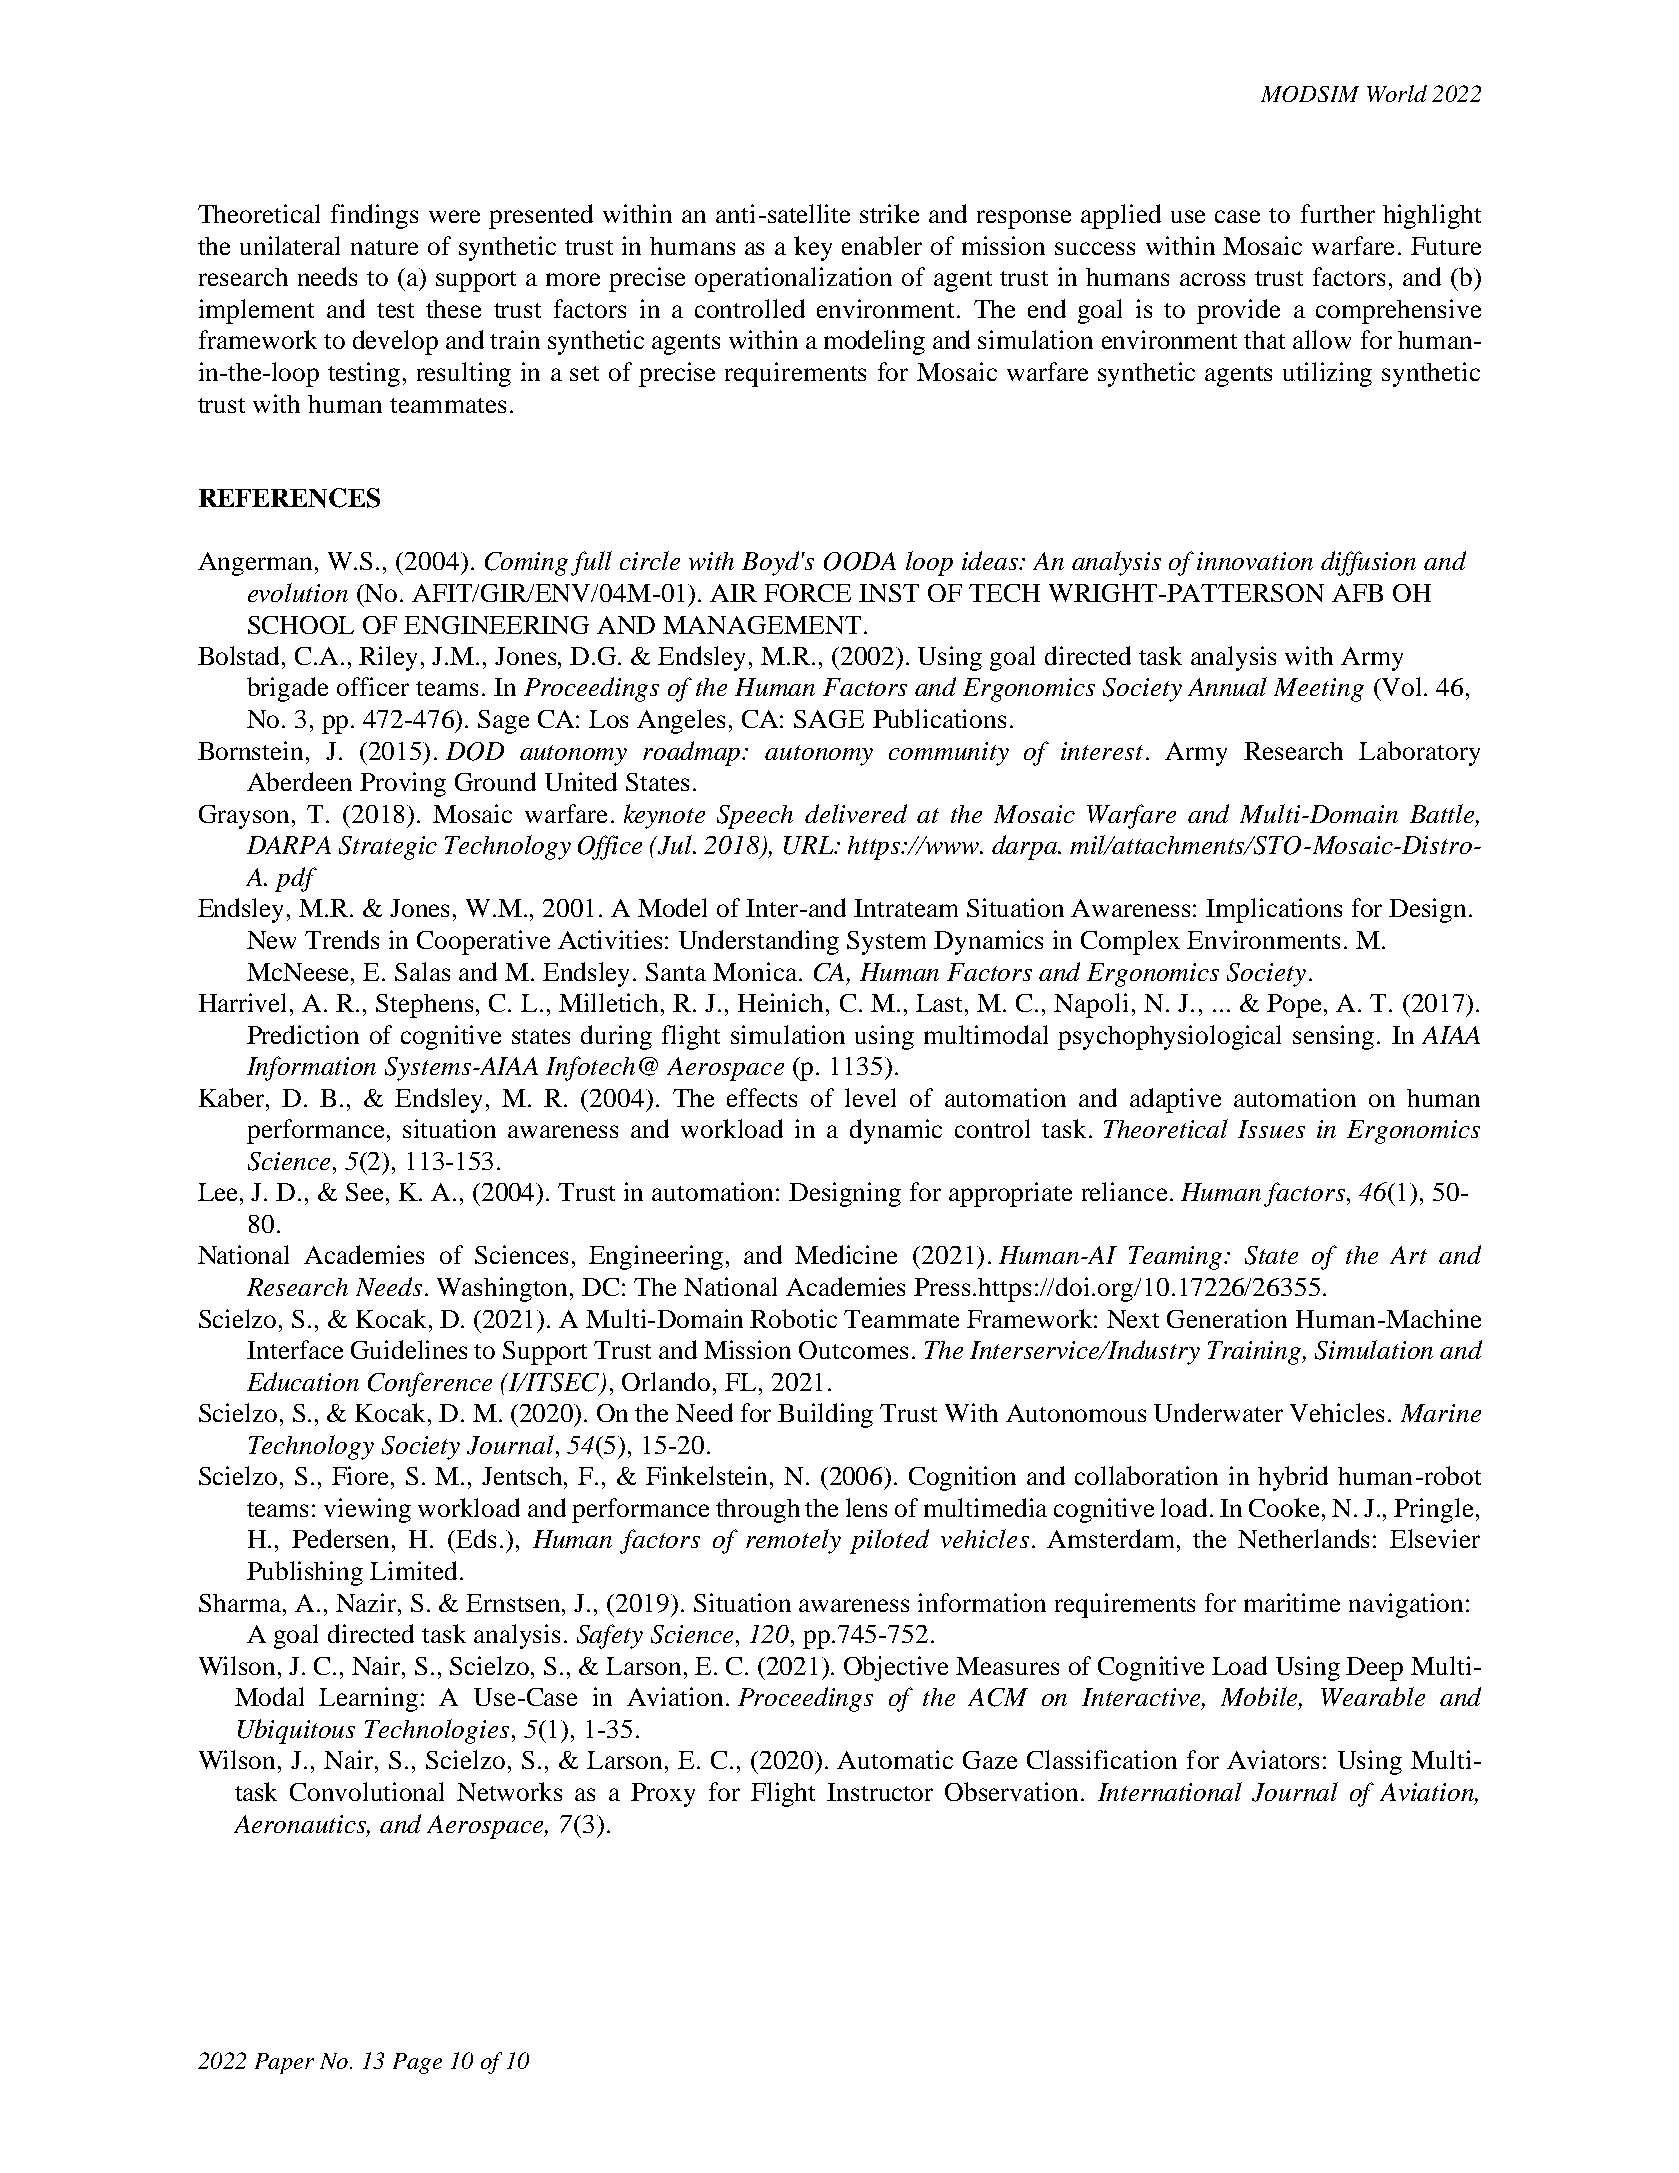 The width and height of the image is (1679, 2173). I want to click on Riley, so click(388, 658).
